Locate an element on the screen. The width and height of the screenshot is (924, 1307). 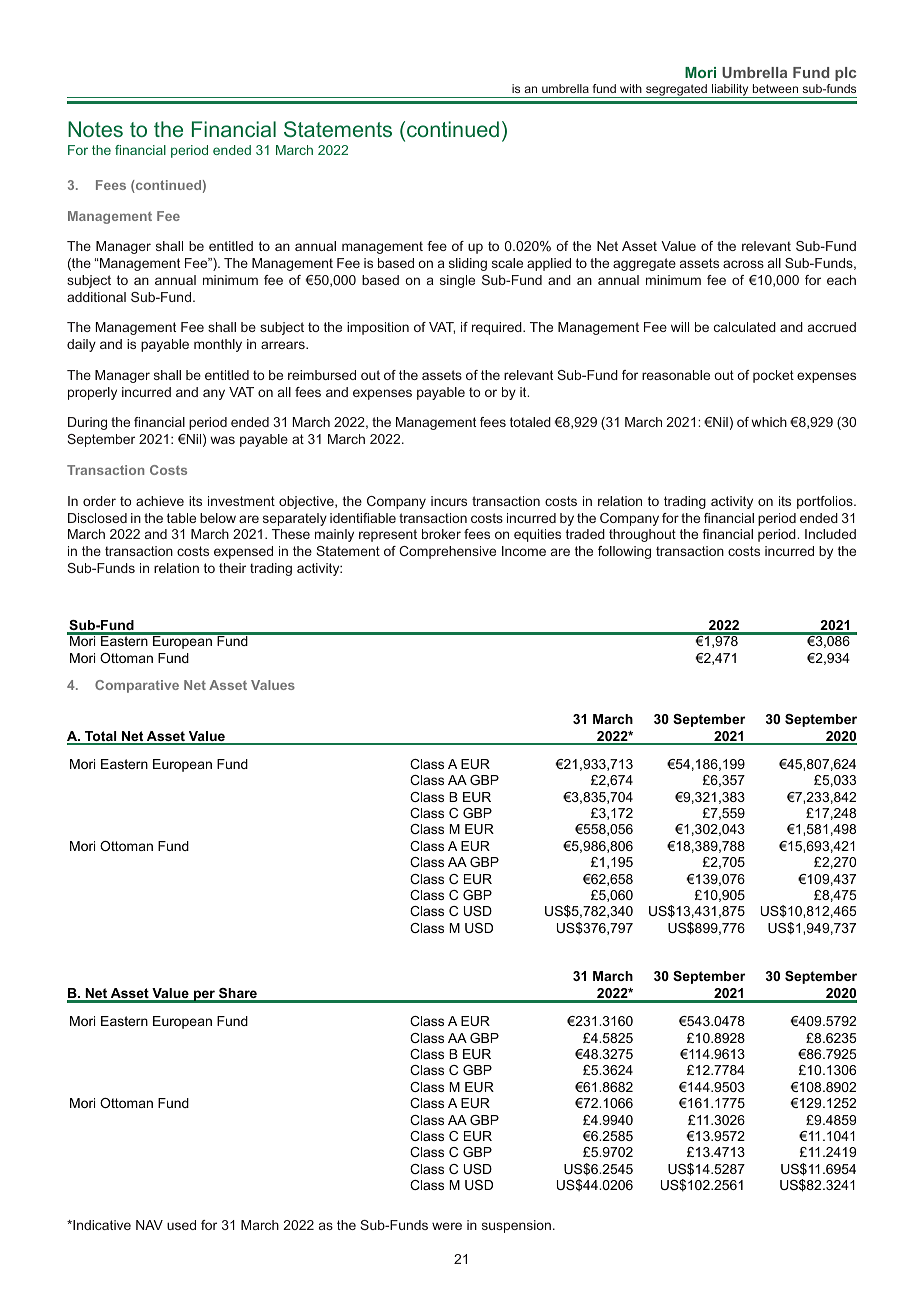
used is located at coordinates (181, 1225).
